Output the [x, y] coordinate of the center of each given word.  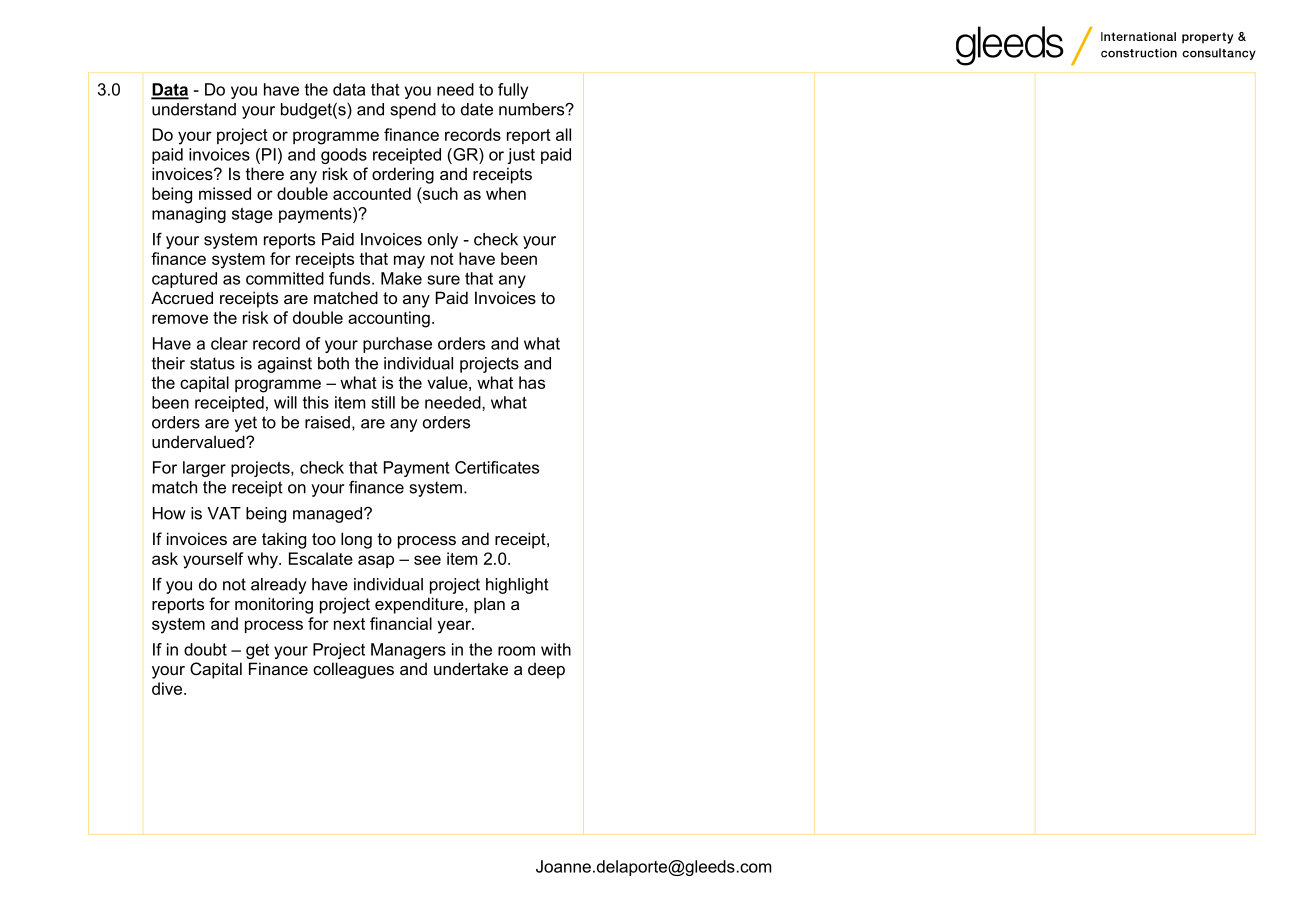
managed [327, 515]
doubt [205, 649]
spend [413, 111]
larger [204, 469]
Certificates [497, 467]
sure [443, 280]
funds [351, 278]
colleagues [353, 670]
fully [513, 91]
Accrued [182, 297]
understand [194, 109]
